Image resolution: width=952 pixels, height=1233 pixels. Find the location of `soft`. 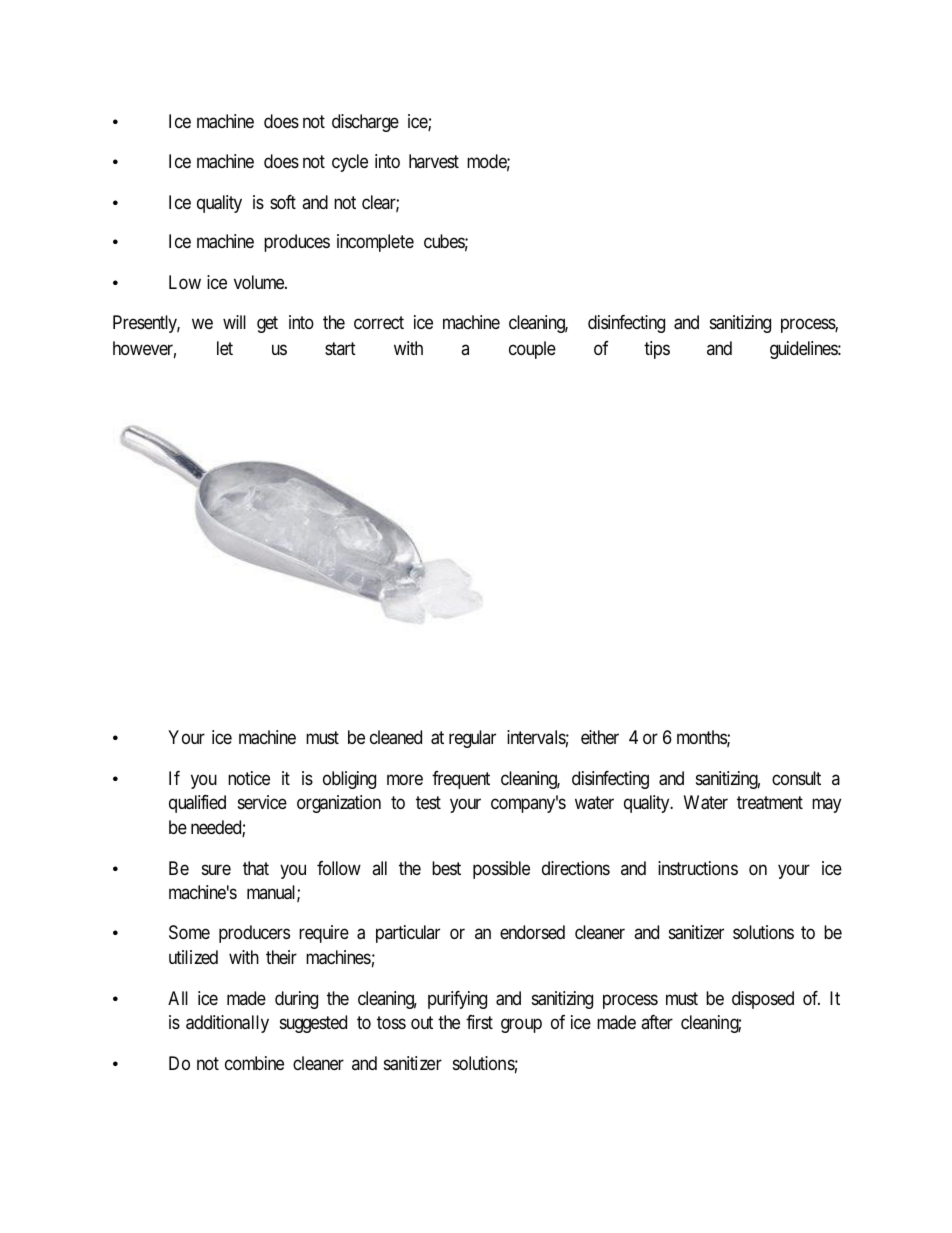

soft is located at coordinates (283, 202).
